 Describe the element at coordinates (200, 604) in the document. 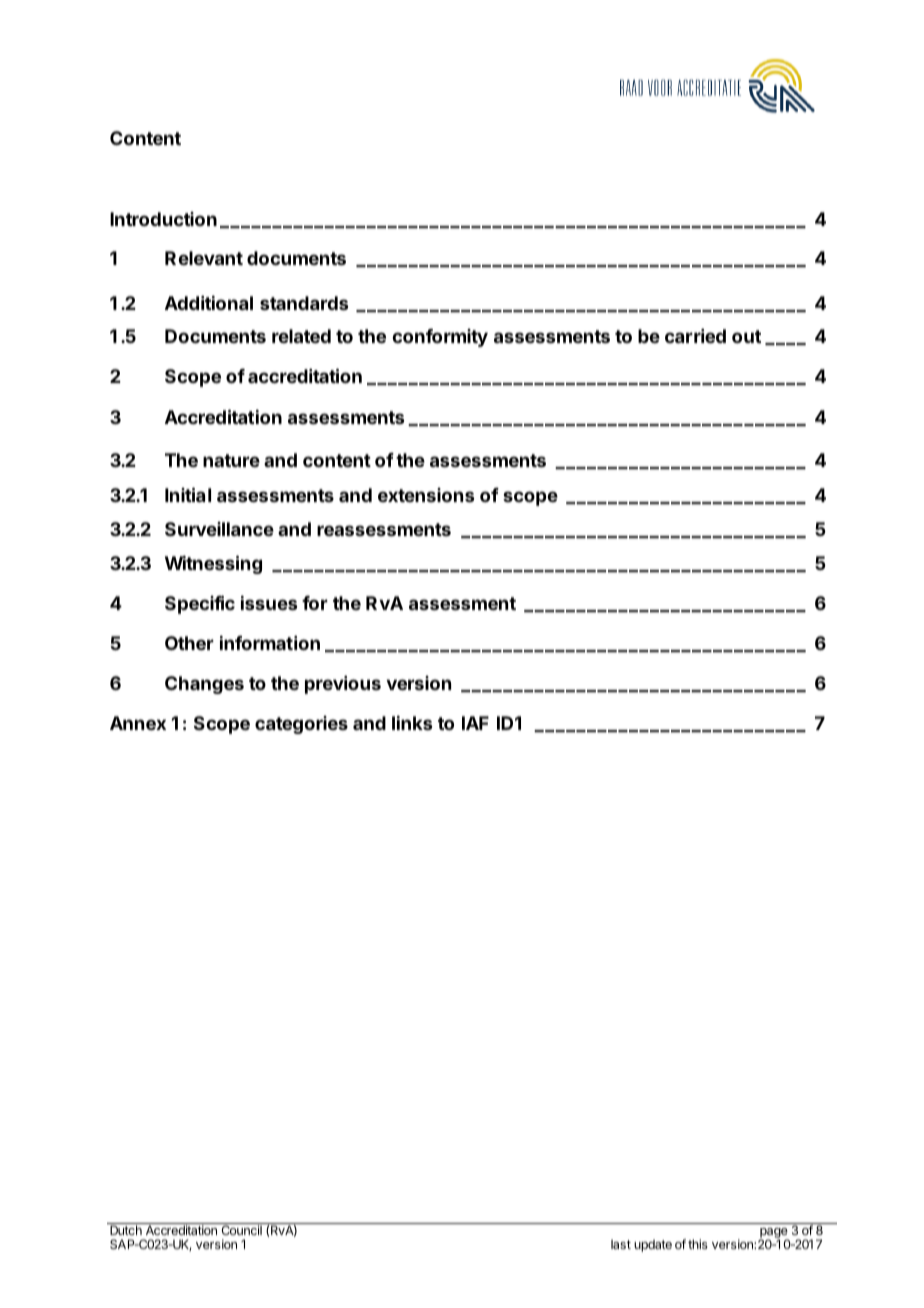

I see `Specific` at that location.
